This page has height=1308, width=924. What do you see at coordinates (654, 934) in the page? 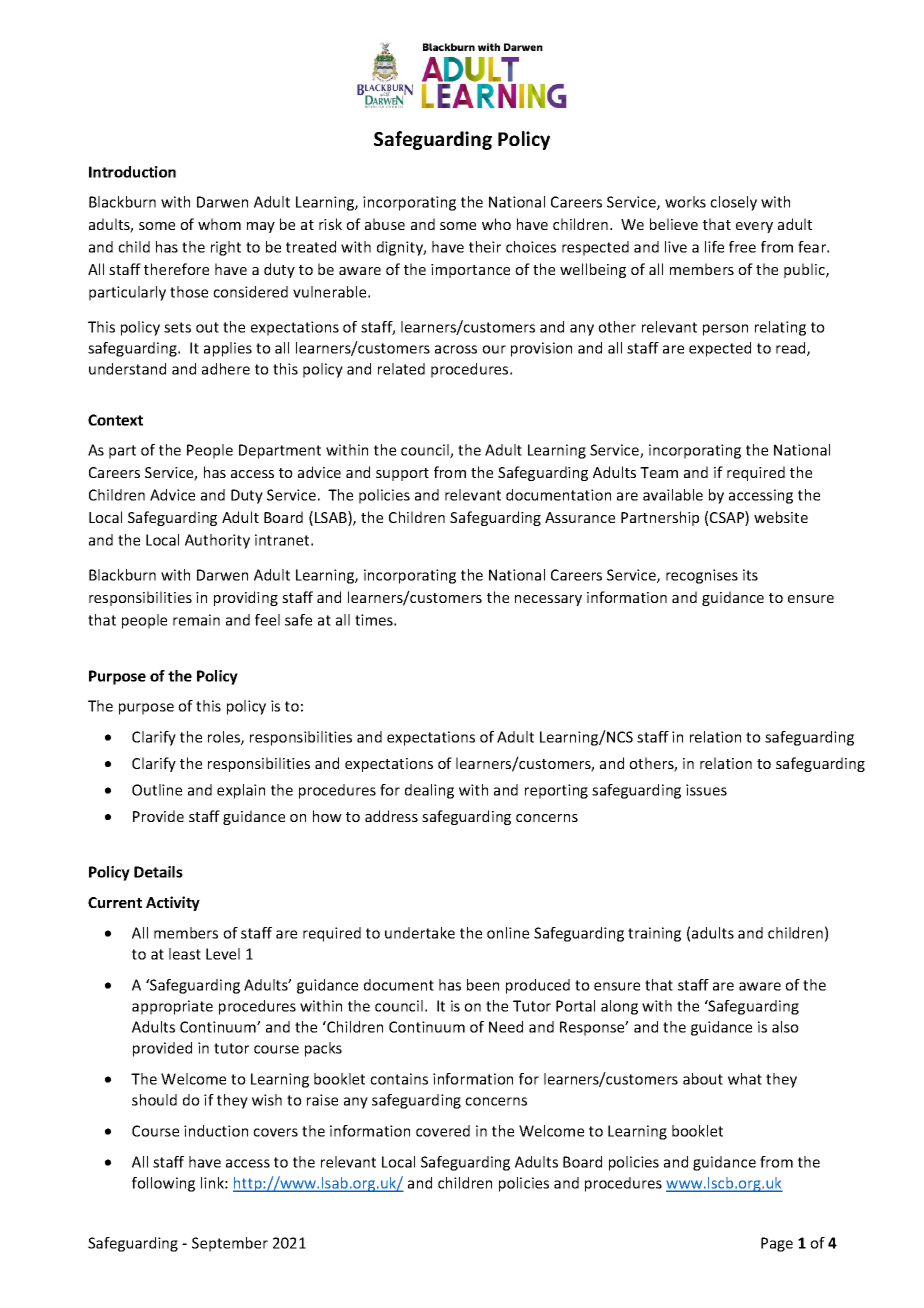
I see `training` at bounding box center [654, 934].
